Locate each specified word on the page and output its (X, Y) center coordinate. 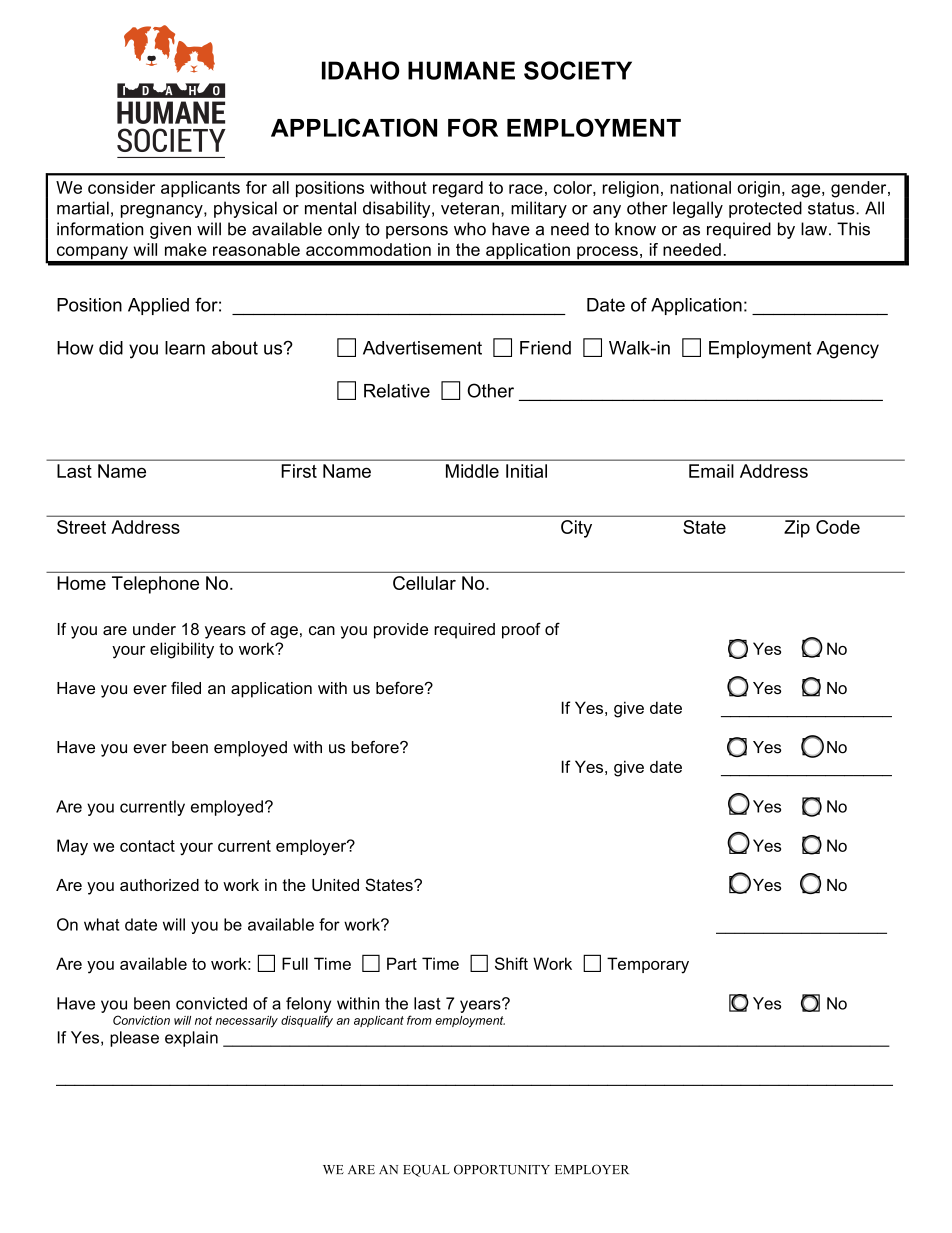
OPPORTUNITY (502, 1169)
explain (191, 1039)
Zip (797, 529)
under (154, 629)
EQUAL (426, 1170)
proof (521, 630)
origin (758, 189)
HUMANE (461, 70)
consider (121, 187)
